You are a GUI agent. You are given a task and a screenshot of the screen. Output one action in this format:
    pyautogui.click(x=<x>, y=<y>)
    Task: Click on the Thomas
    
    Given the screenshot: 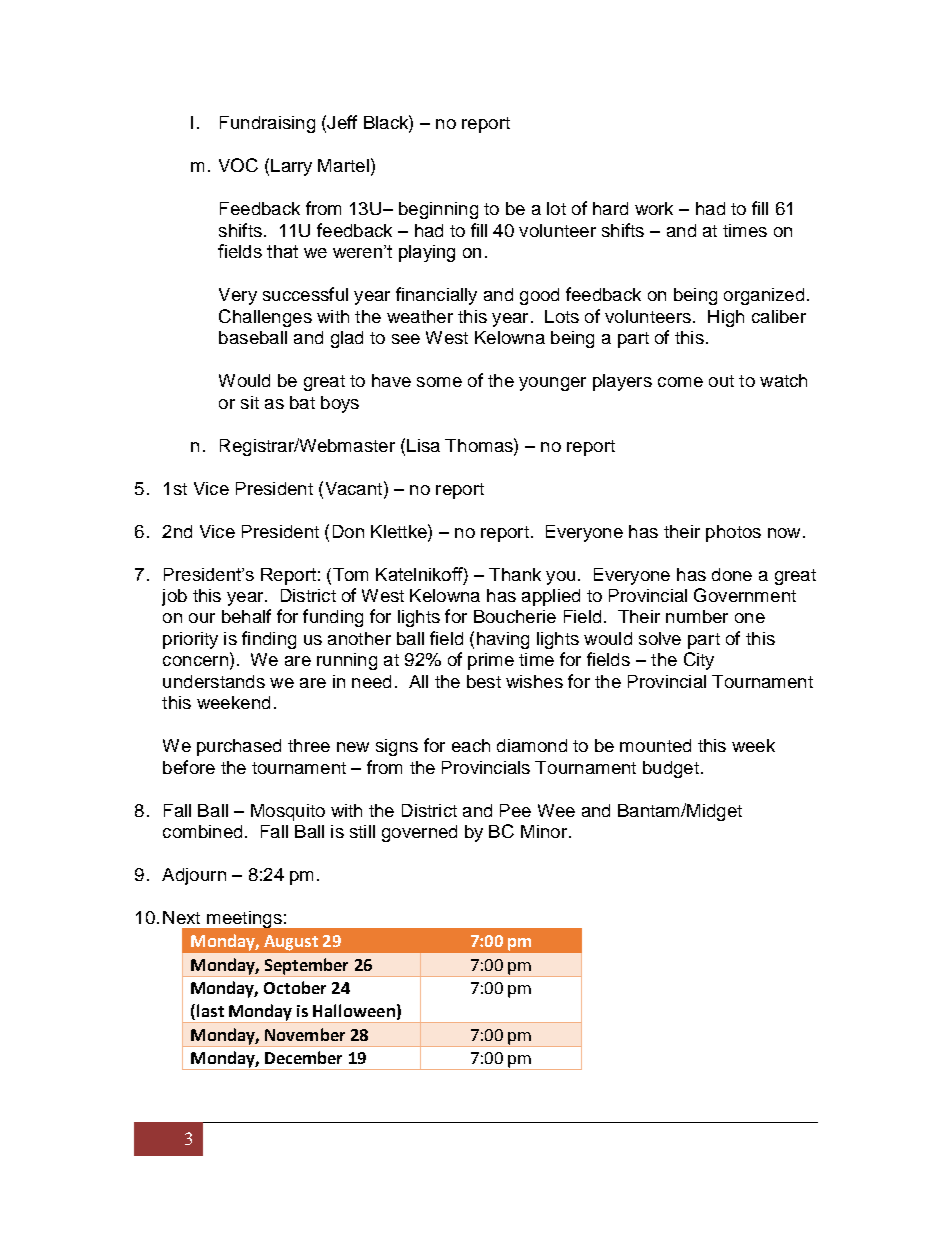 What is the action you would take?
    pyautogui.click(x=480, y=445)
